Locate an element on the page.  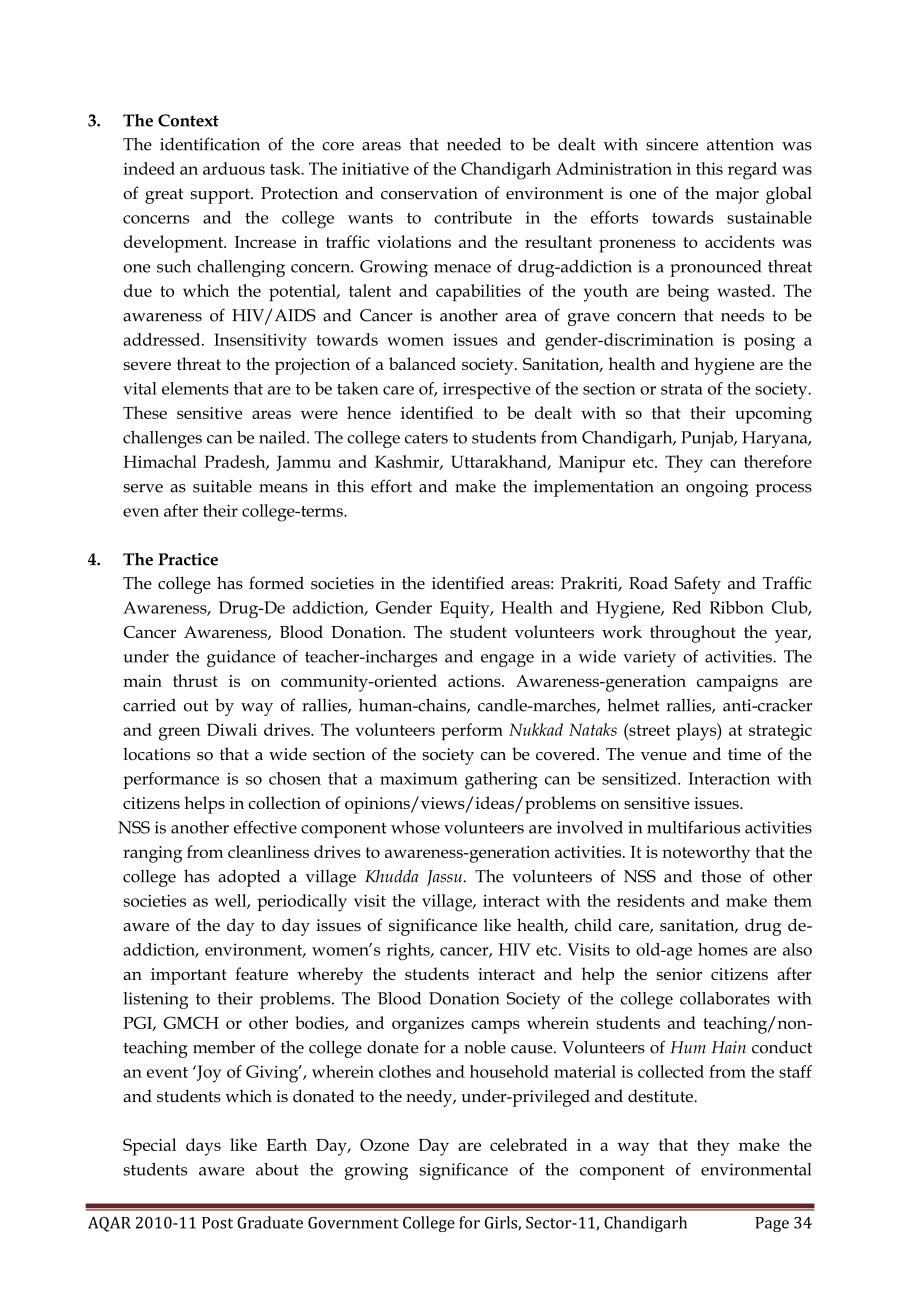
needed is located at coordinates (474, 144).
